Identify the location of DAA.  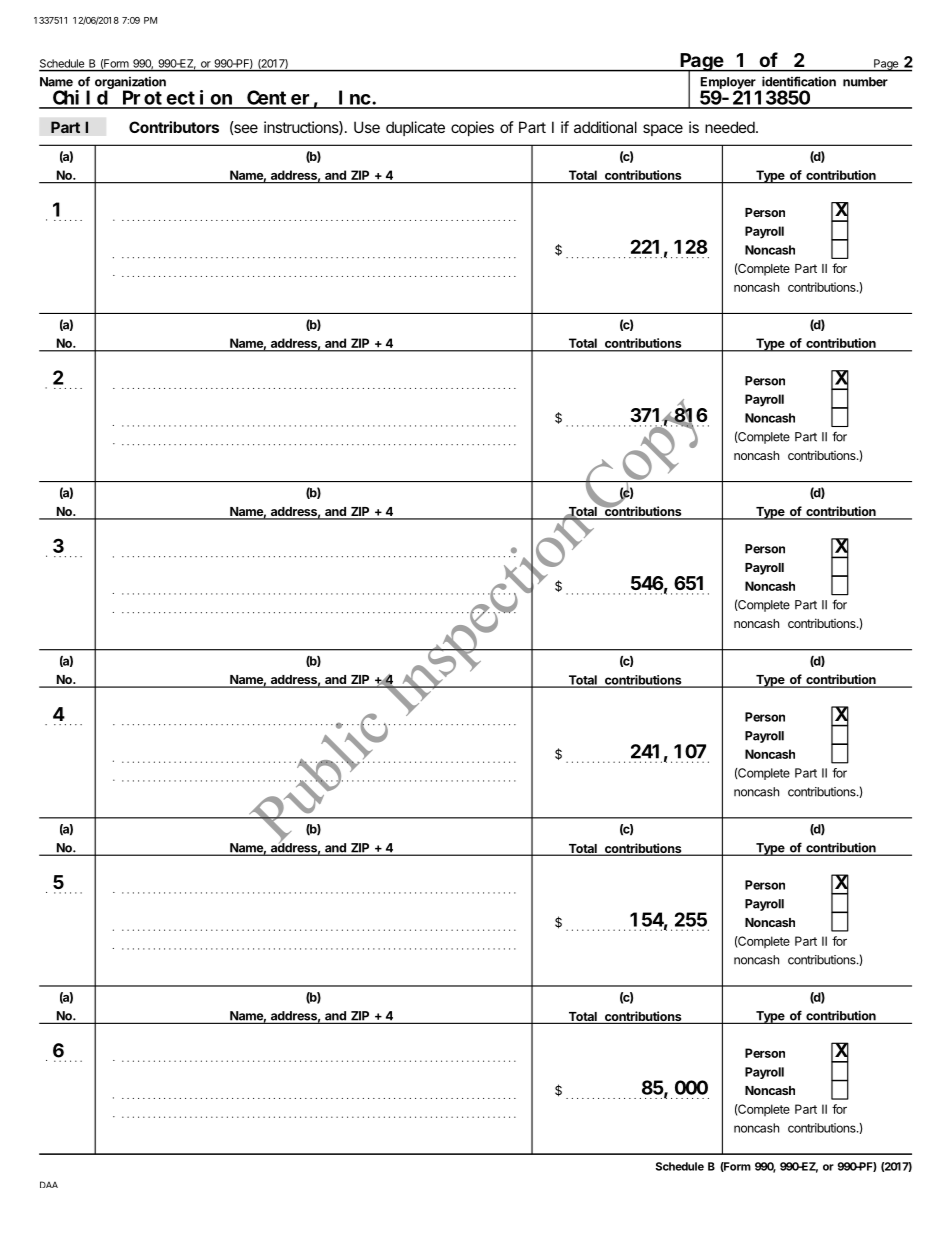
(49, 1184).
